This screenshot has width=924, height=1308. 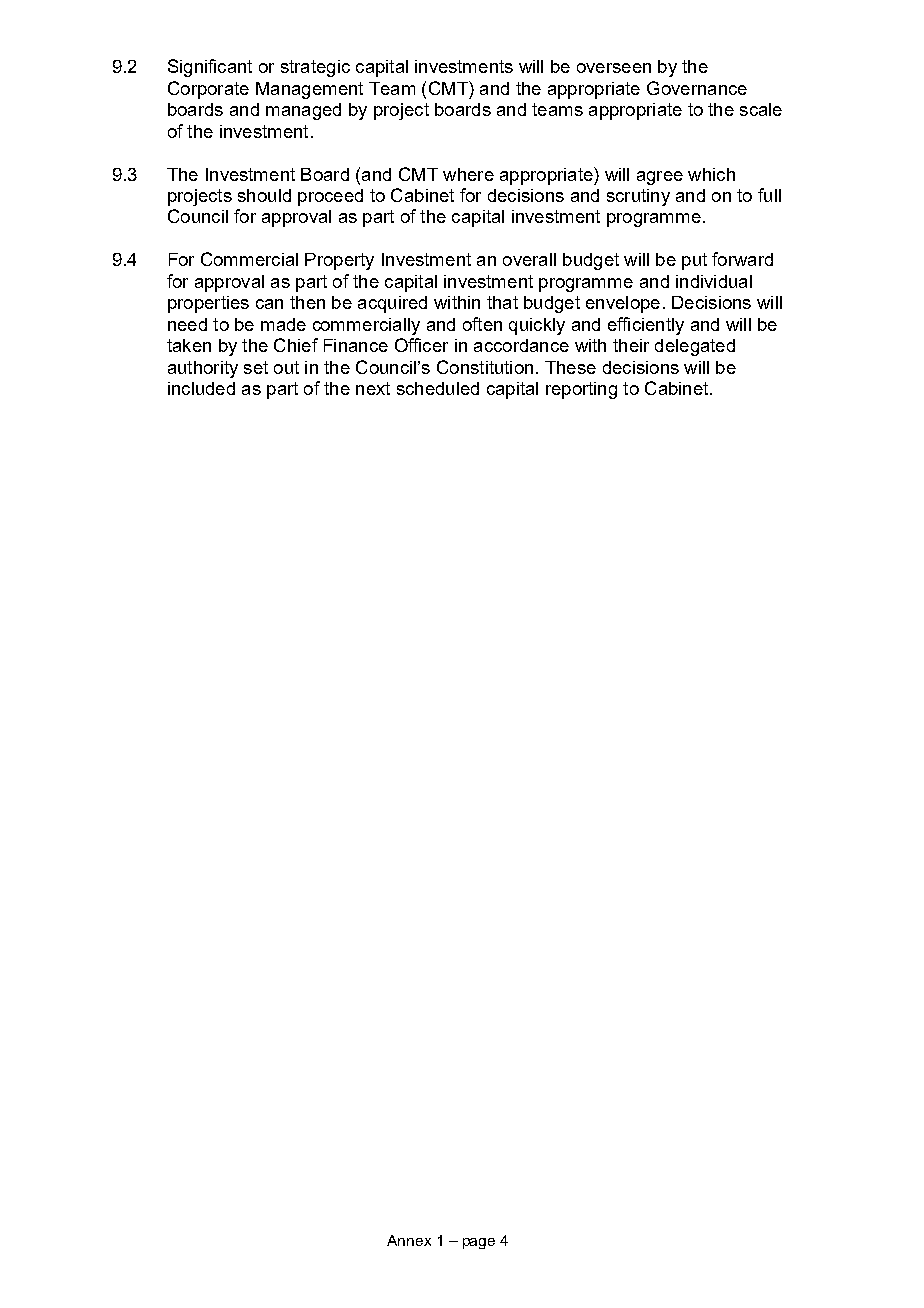 What do you see at coordinates (697, 88) in the screenshot?
I see `Governance` at bounding box center [697, 88].
